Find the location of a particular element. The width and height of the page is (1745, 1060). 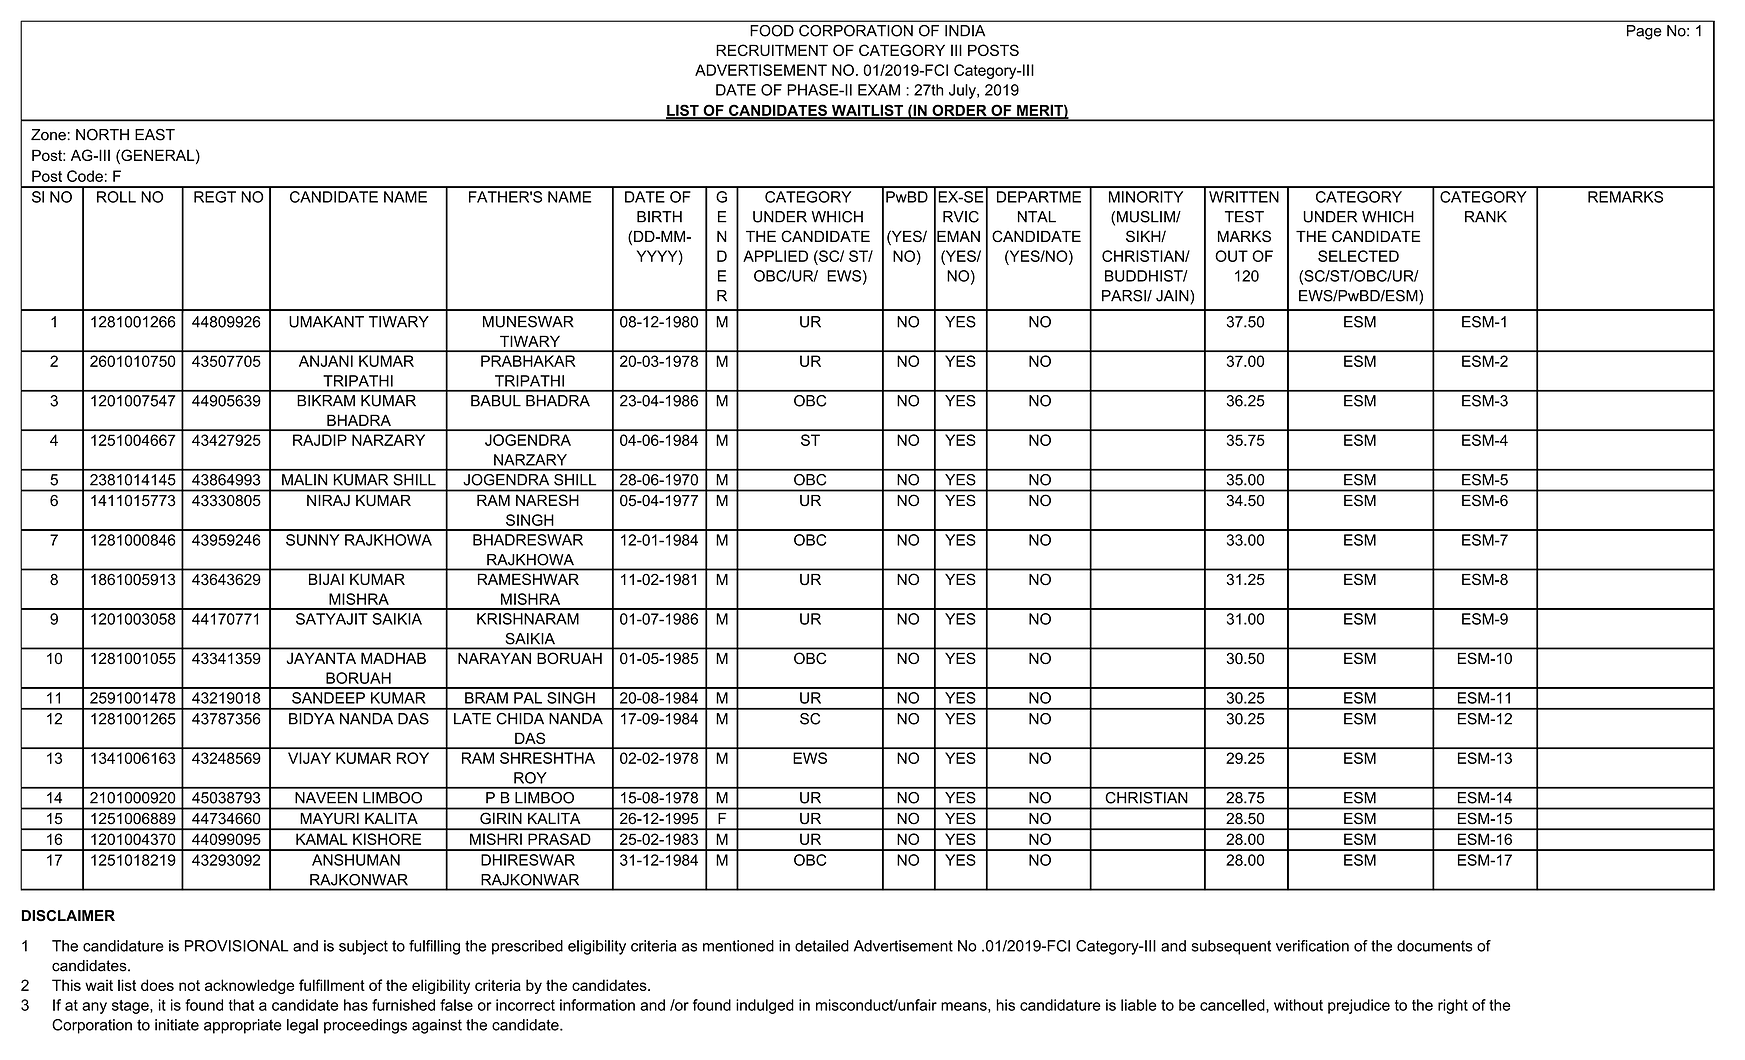

EAST is located at coordinates (155, 135).
